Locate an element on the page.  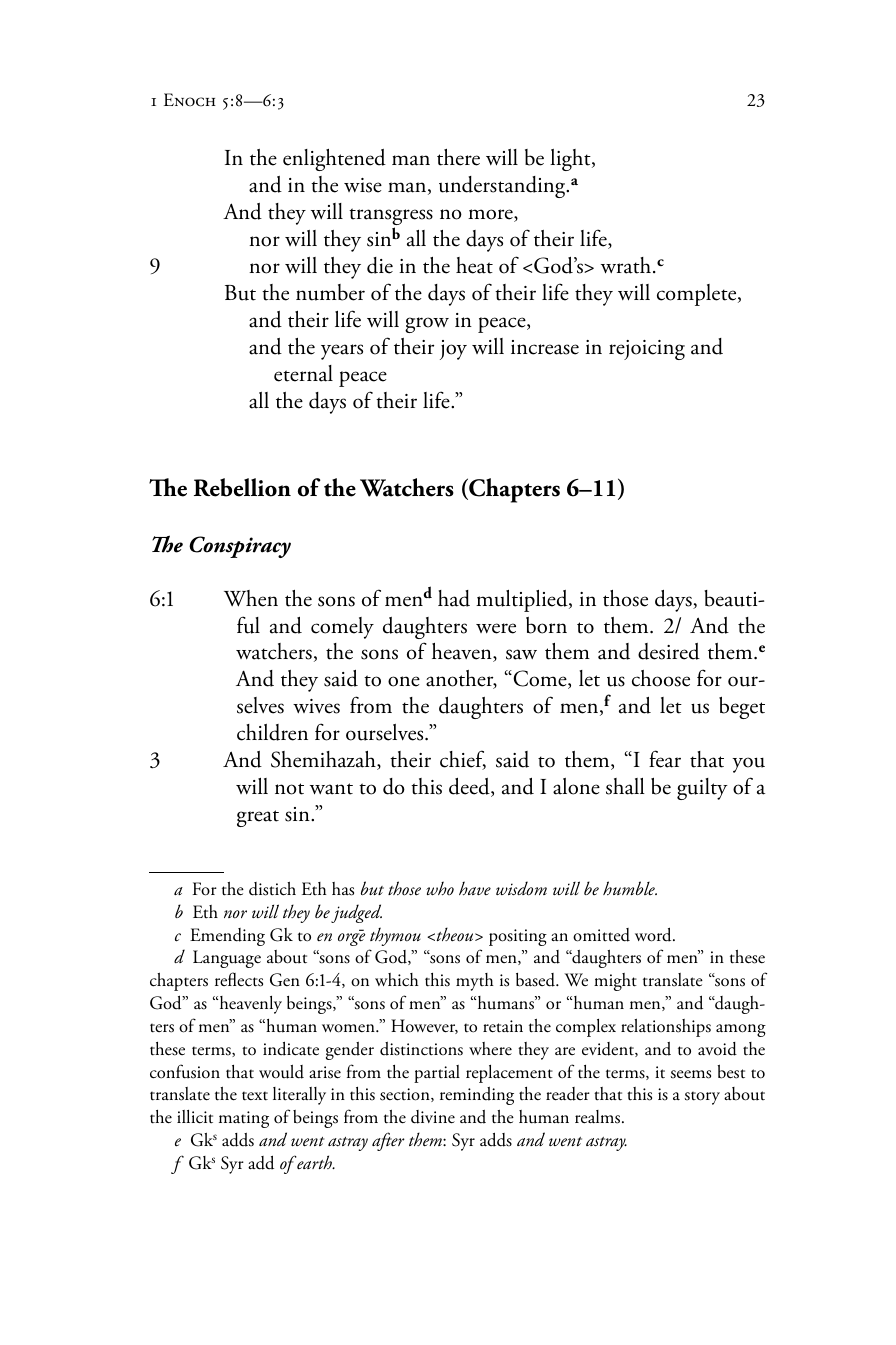
wise is located at coordinates (363, 185).
